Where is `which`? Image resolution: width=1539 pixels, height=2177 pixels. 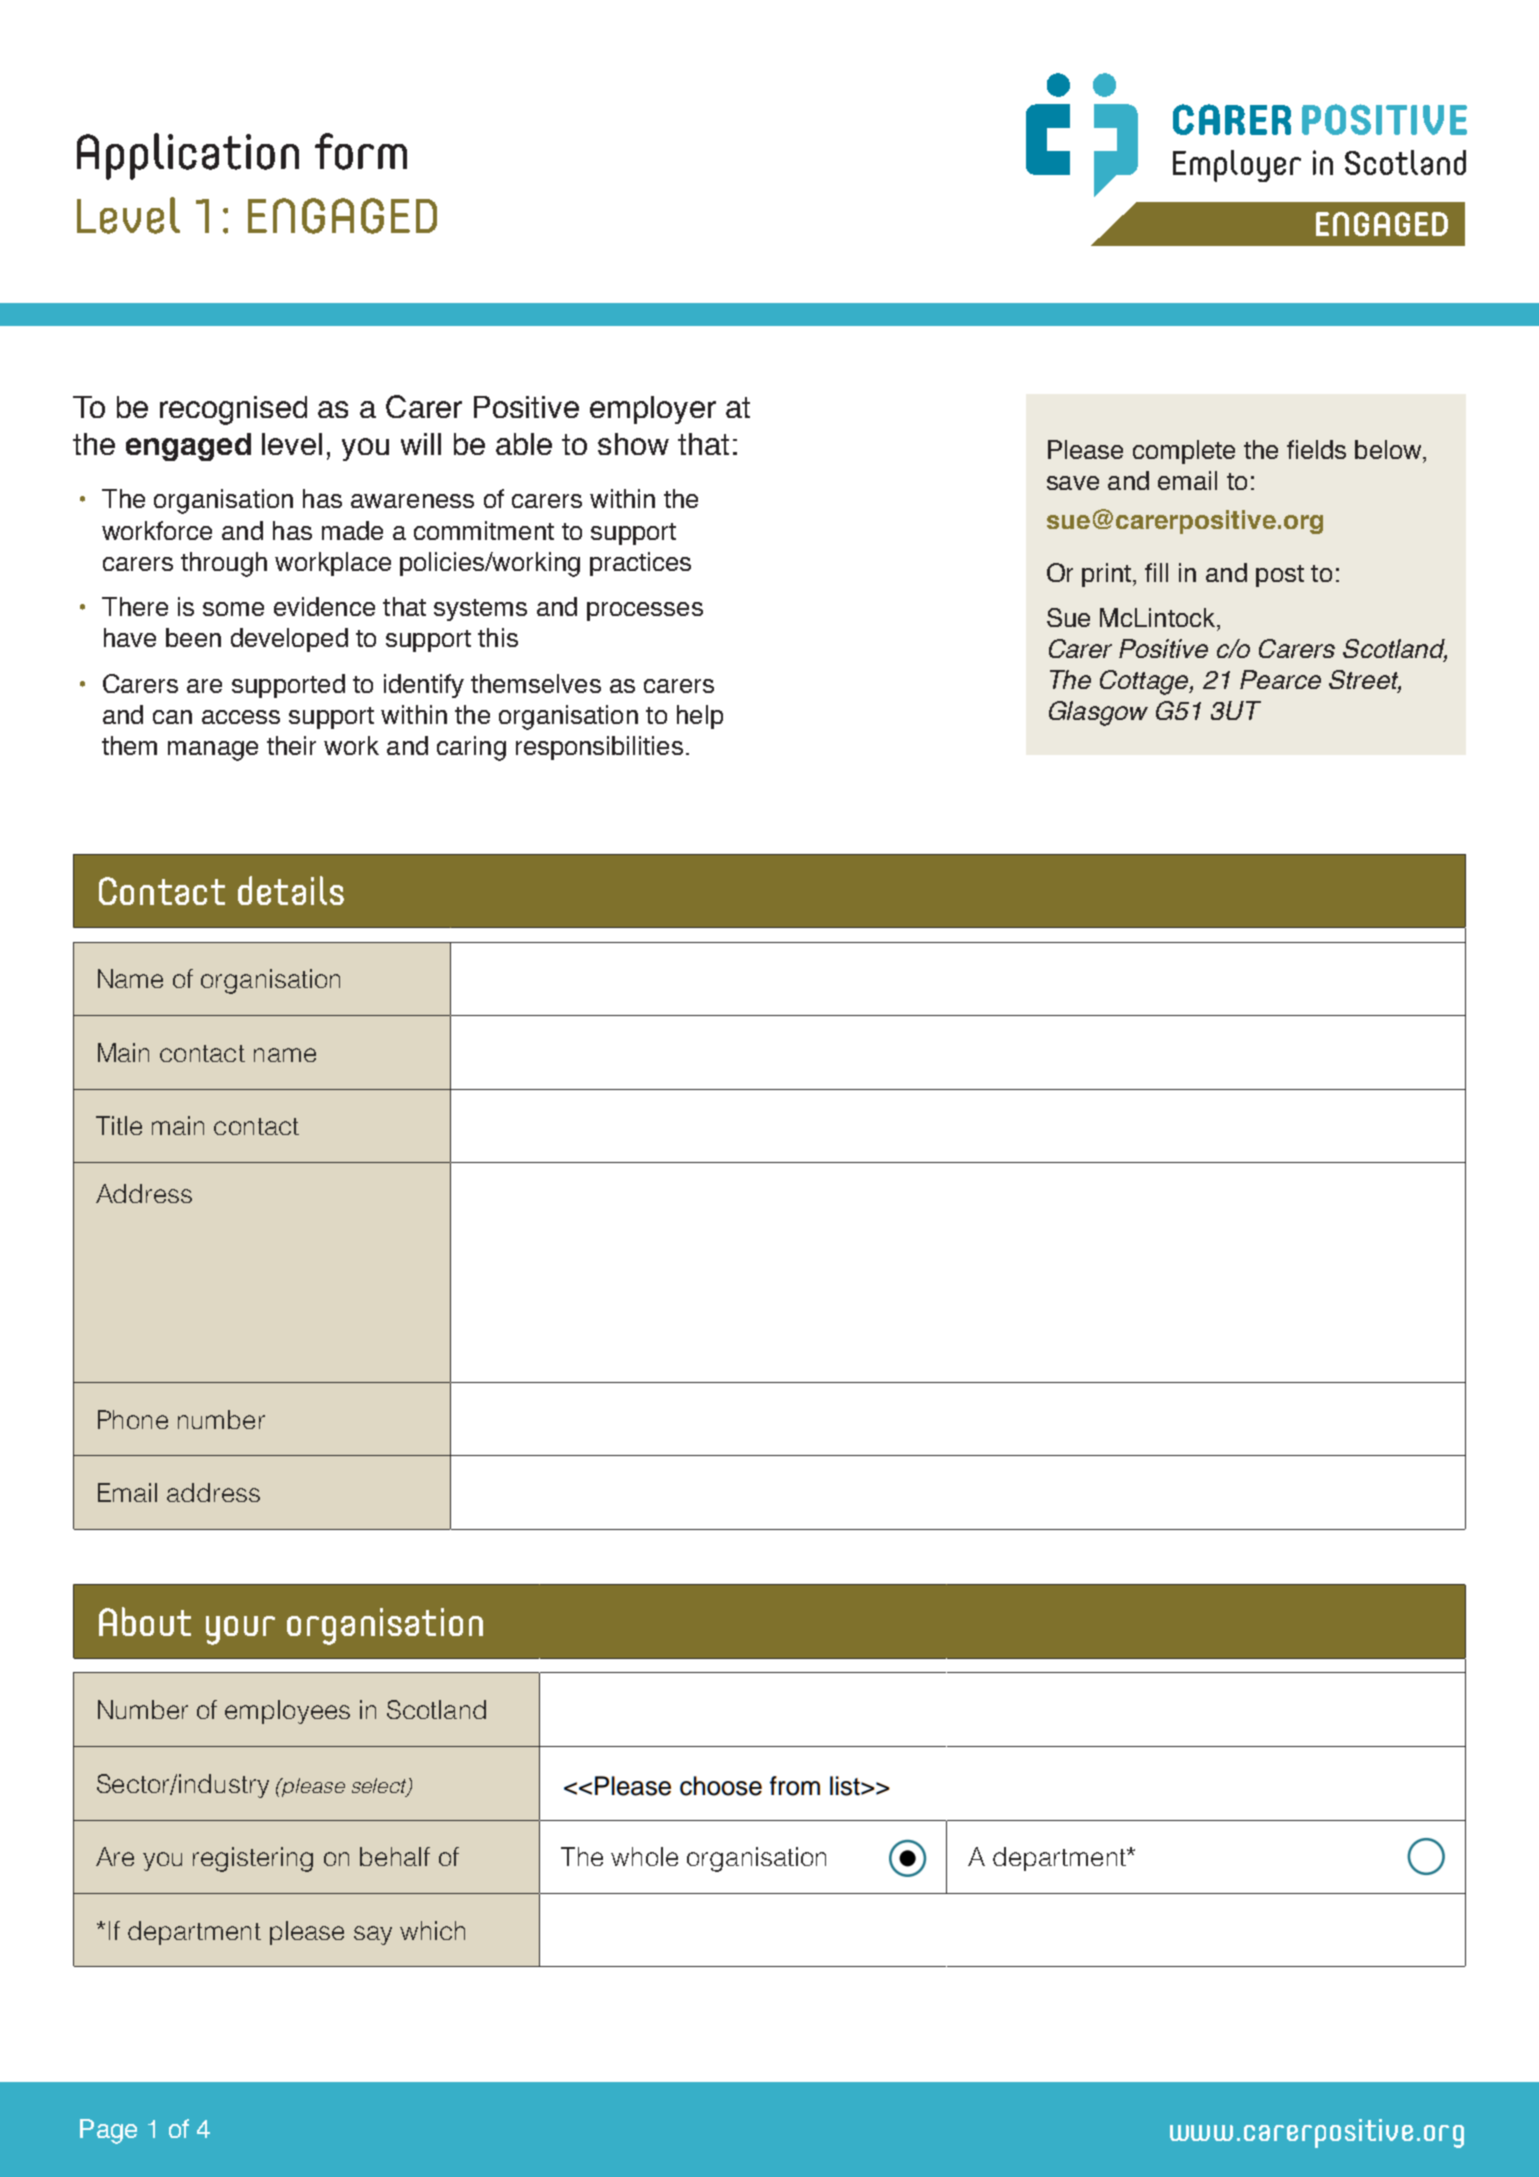 which is located at coordinates (432, 1930).
